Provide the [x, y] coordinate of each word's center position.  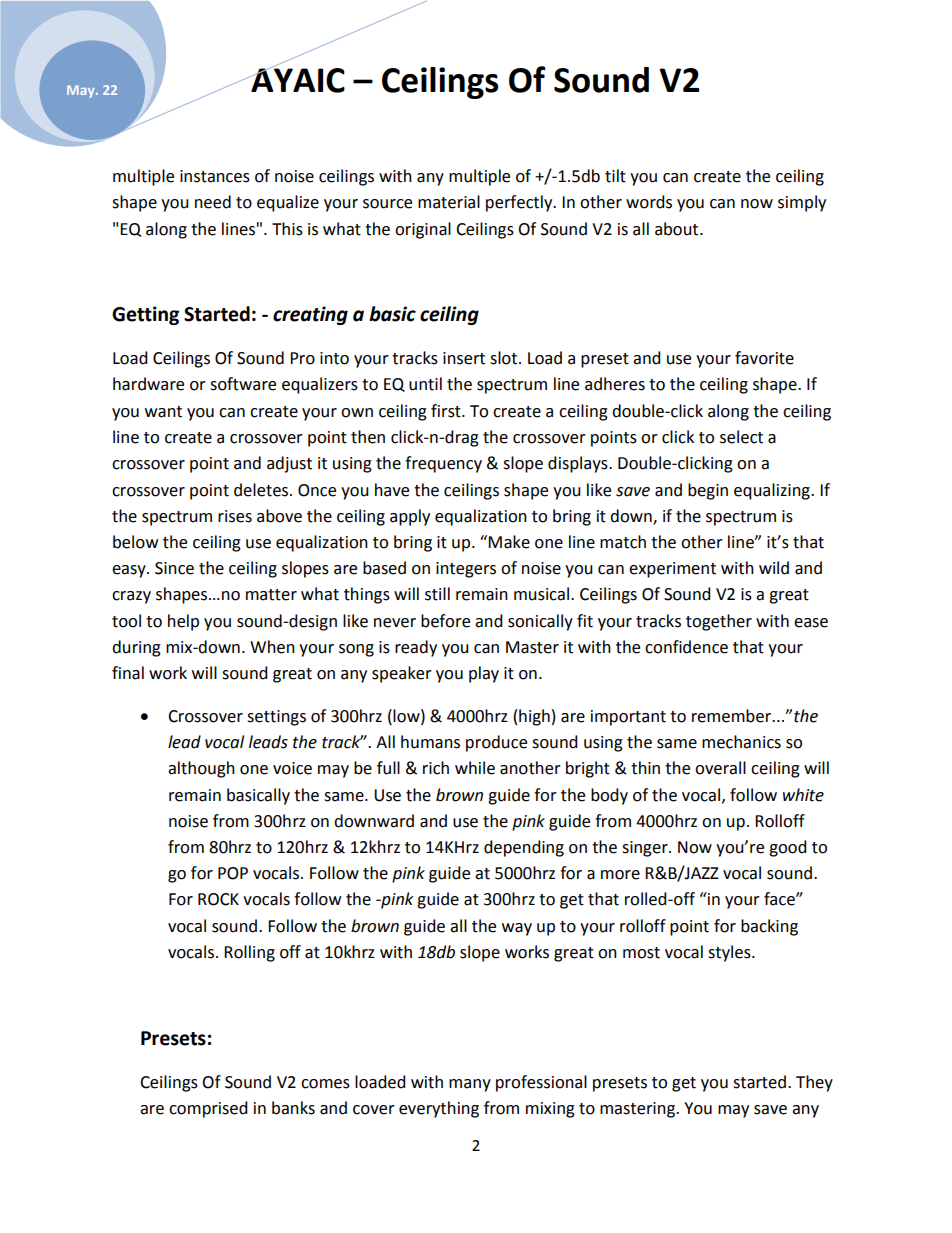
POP [233, 873]
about [678, 229]
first [447, 411]
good [788, 848]
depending [524, 848]
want [163, 412]
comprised [208, 1109]
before [445, 621]
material [449, 202]
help [183, 622]
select [741, 437]
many [470, 1085]
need [213, 202]
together [719, 622]
